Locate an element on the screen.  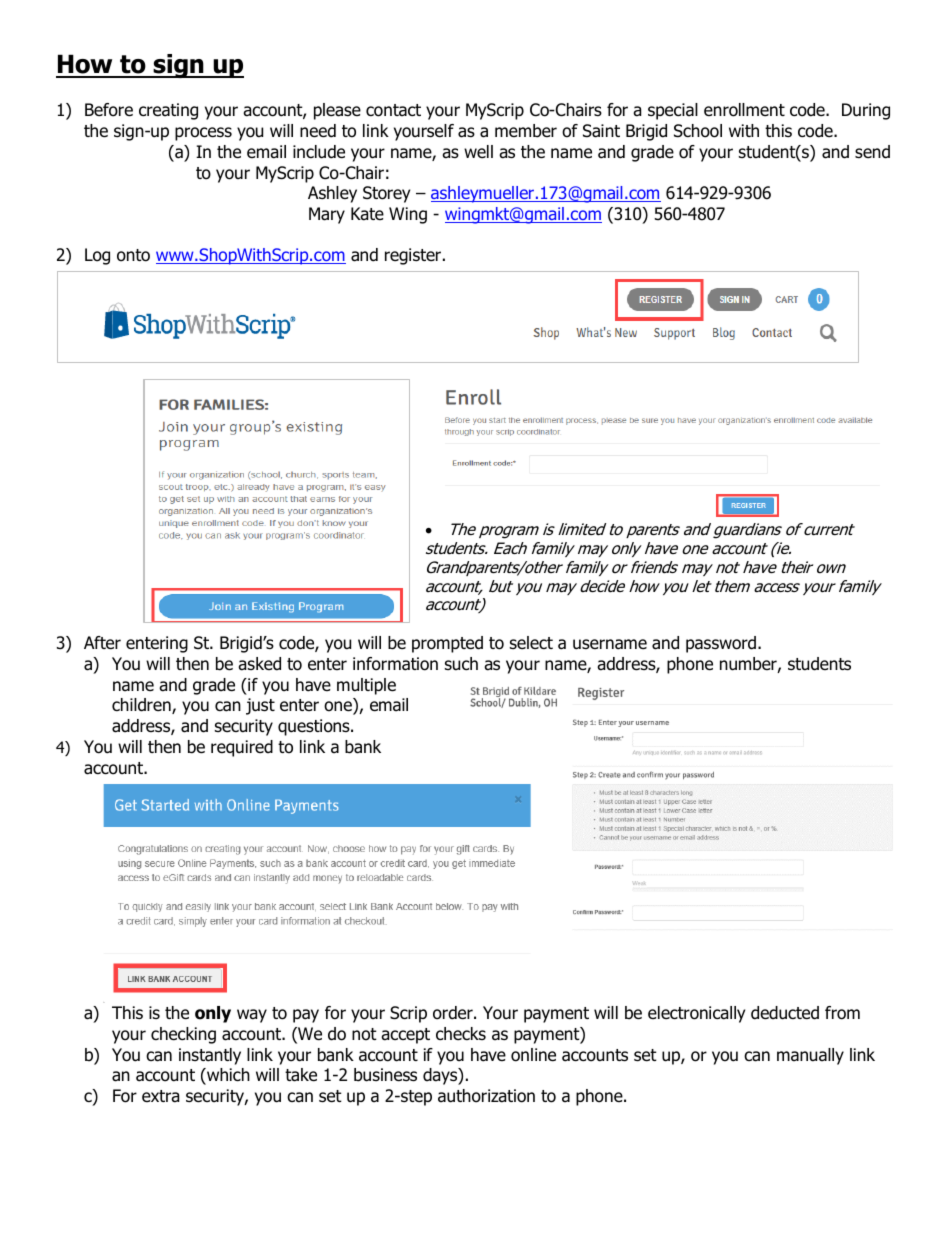
onto is located at coordinates (133, 255).
